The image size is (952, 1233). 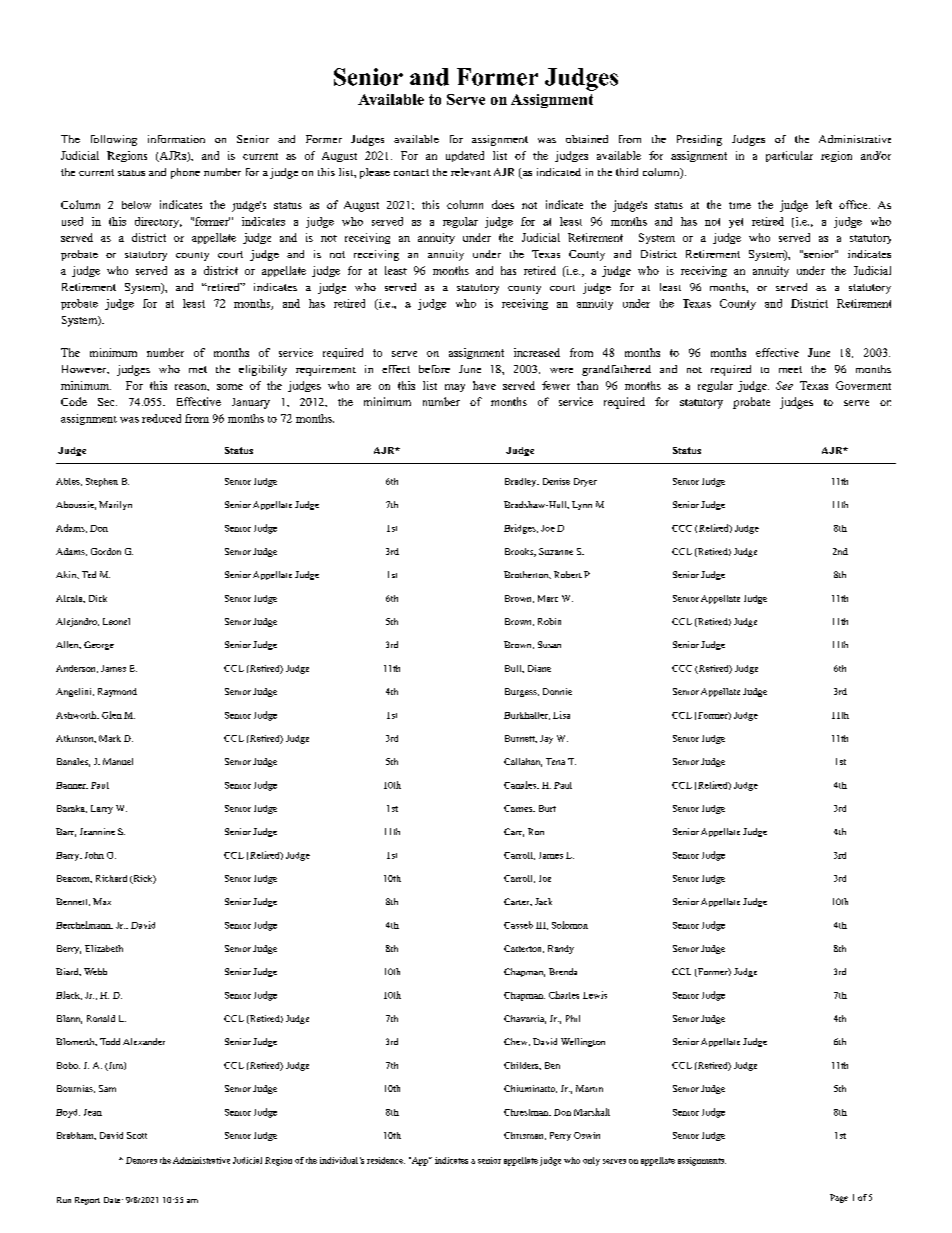 I want to click on Denotes, so click(x=141, y=1160).
